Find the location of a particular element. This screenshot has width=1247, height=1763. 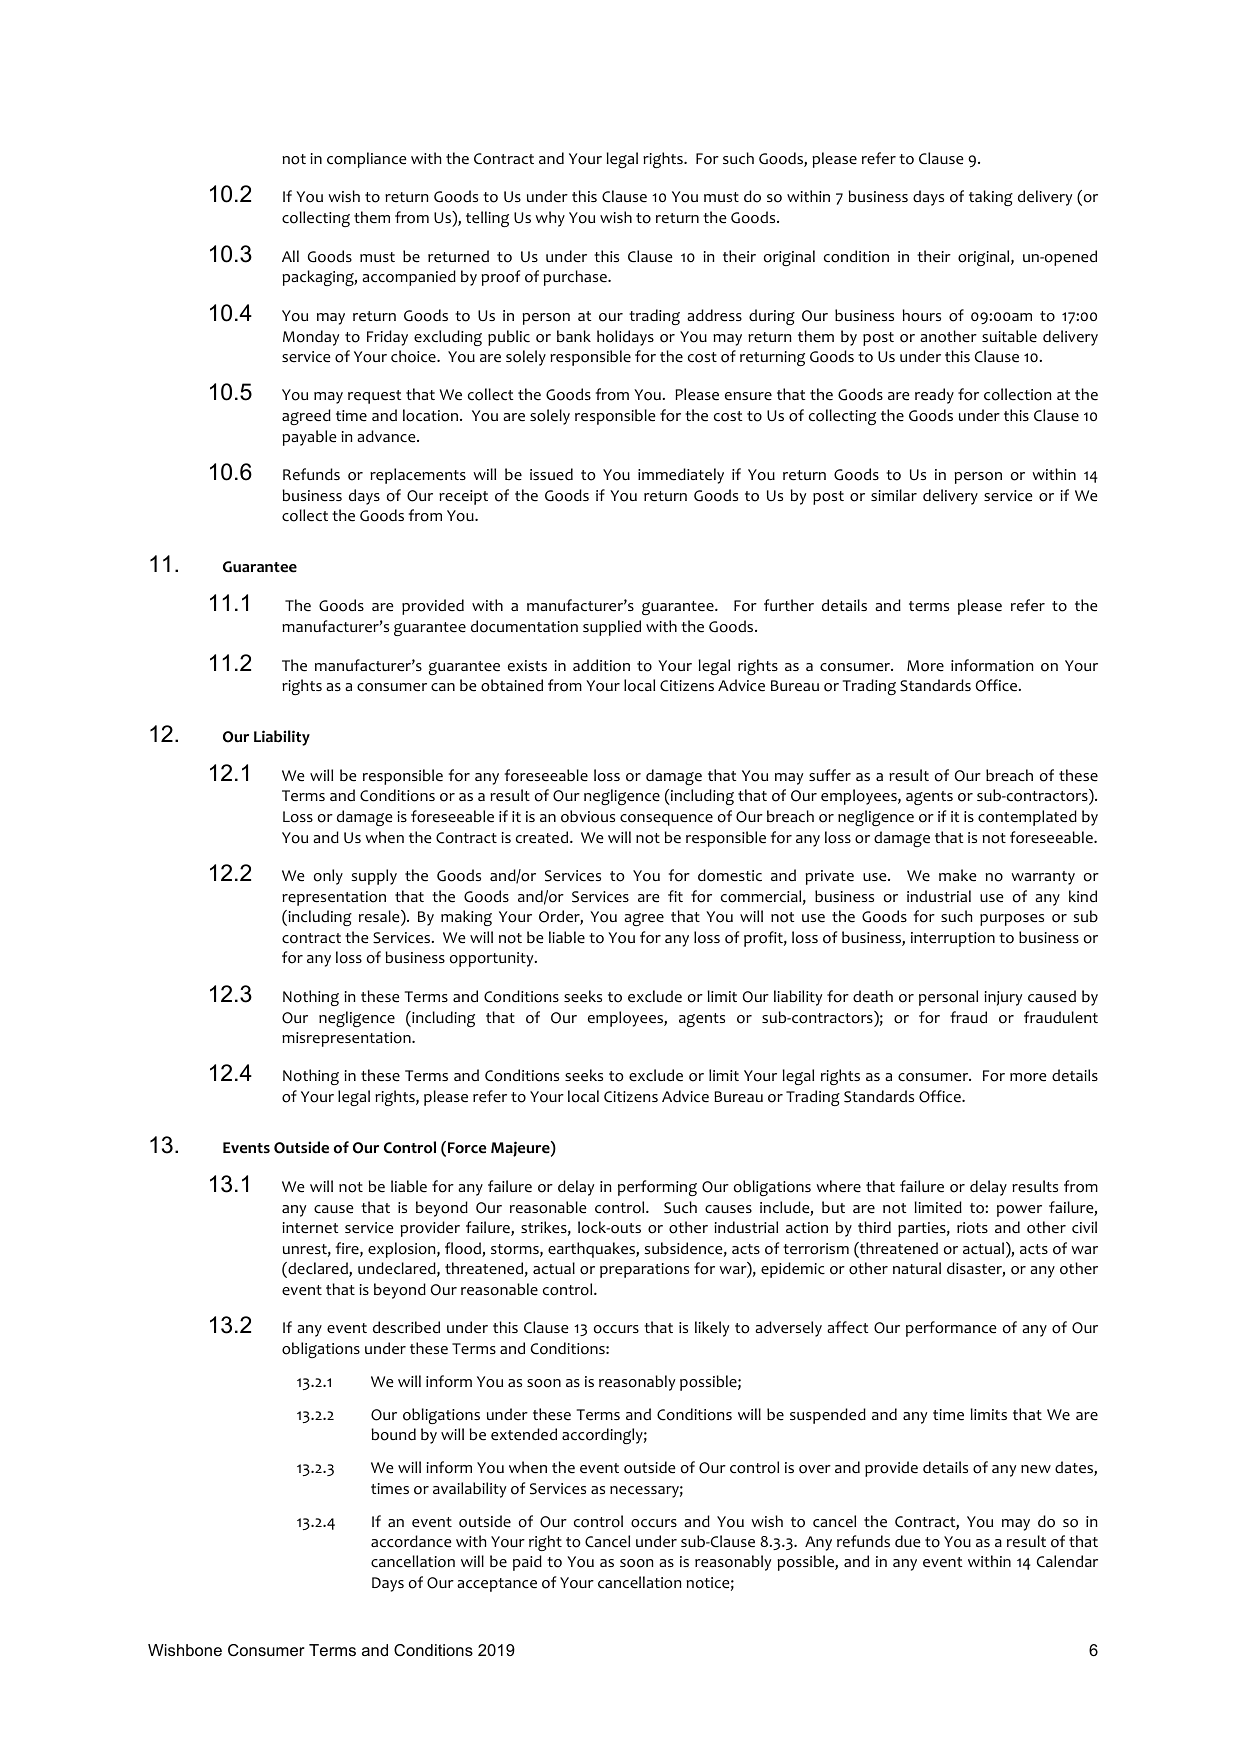

taking is located at coordinates (991, 198).
